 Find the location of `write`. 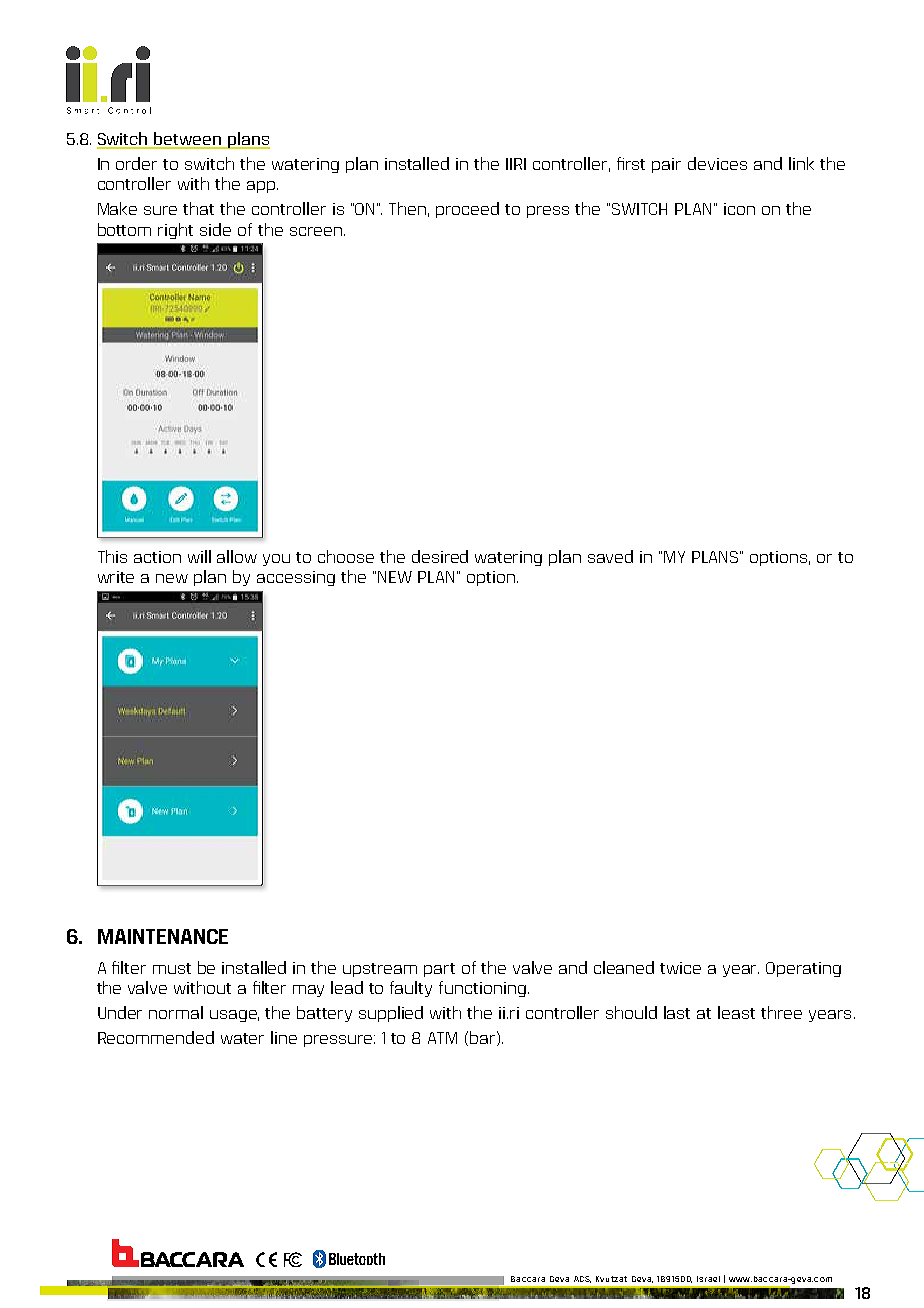

write is located at coordinates (116, 577).
